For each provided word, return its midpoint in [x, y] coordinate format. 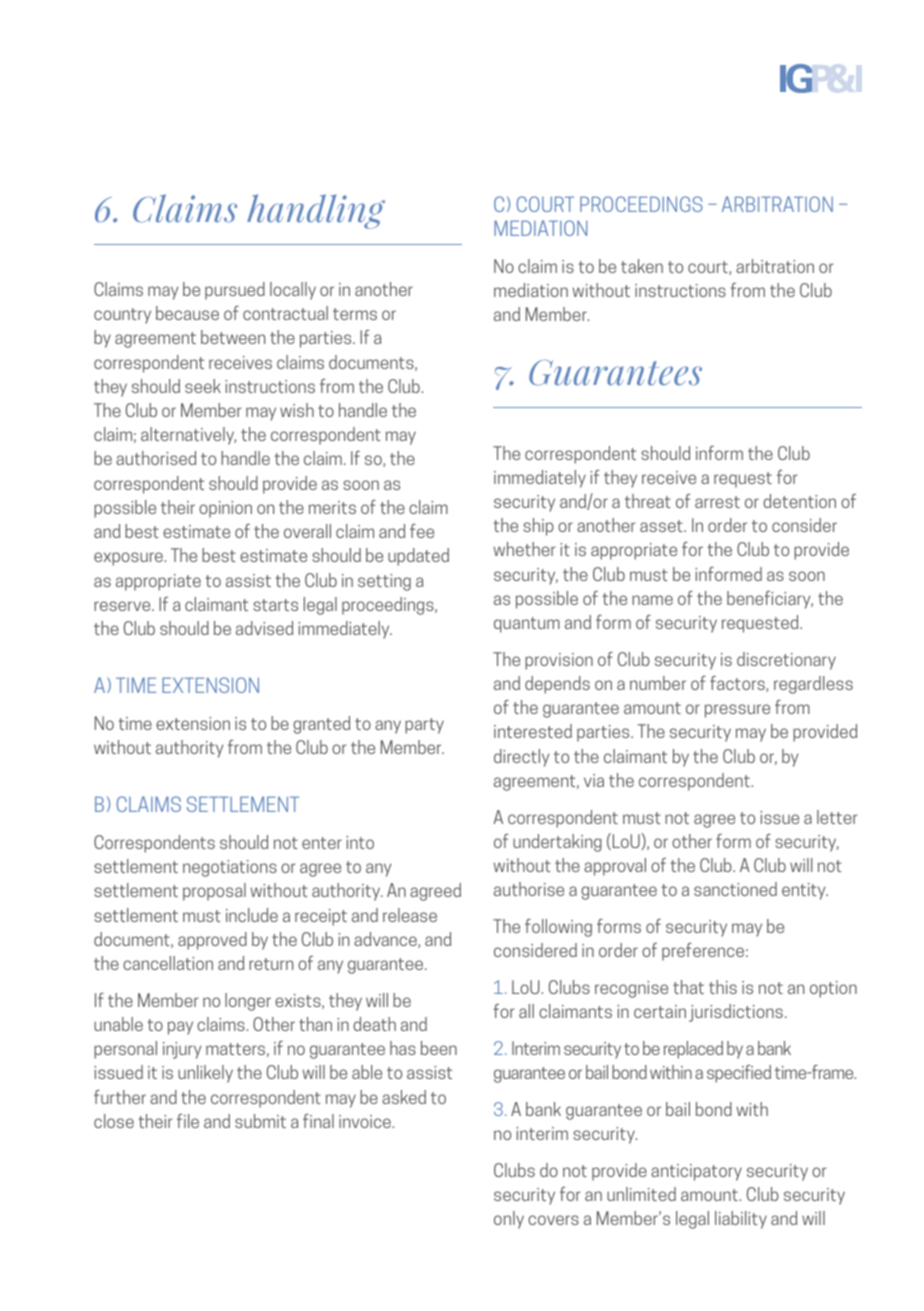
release [410, 915]
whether [524, 549]
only [509, 1220]
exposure [129, 559]
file [188, 1121]
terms [355, 314]
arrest [717, 502]
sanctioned [735, 889]
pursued [235, 291]
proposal [214, 892]
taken [642, 266]
